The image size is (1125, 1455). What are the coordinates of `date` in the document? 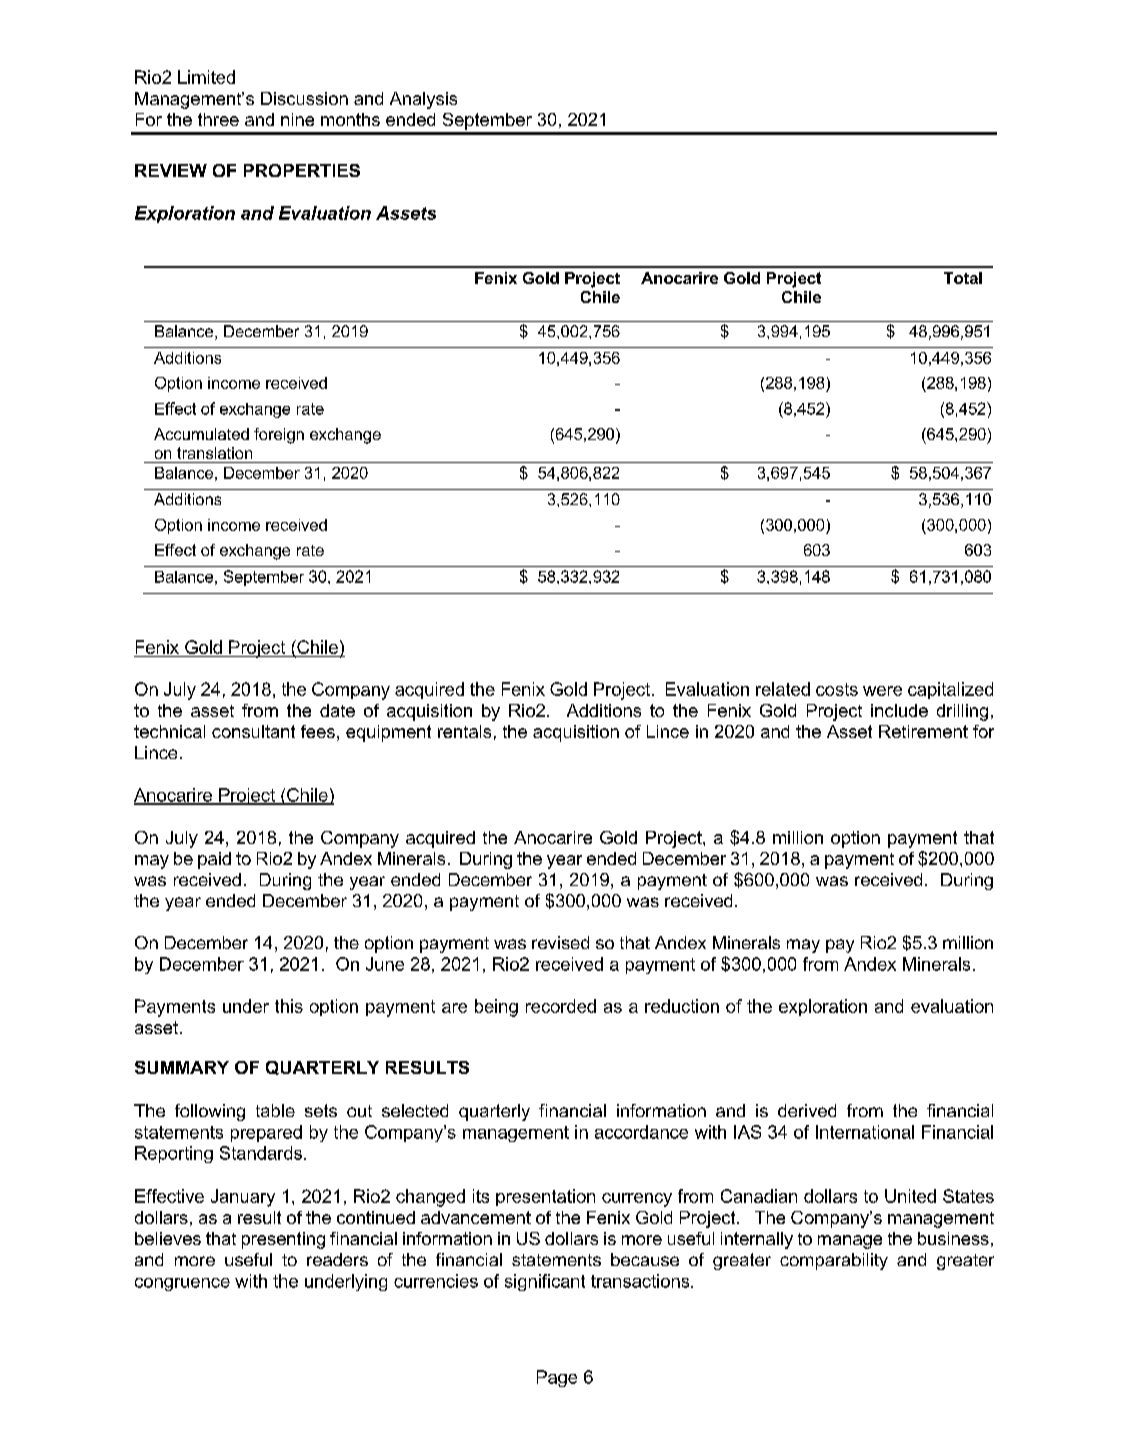 It's located at (337, 710).
